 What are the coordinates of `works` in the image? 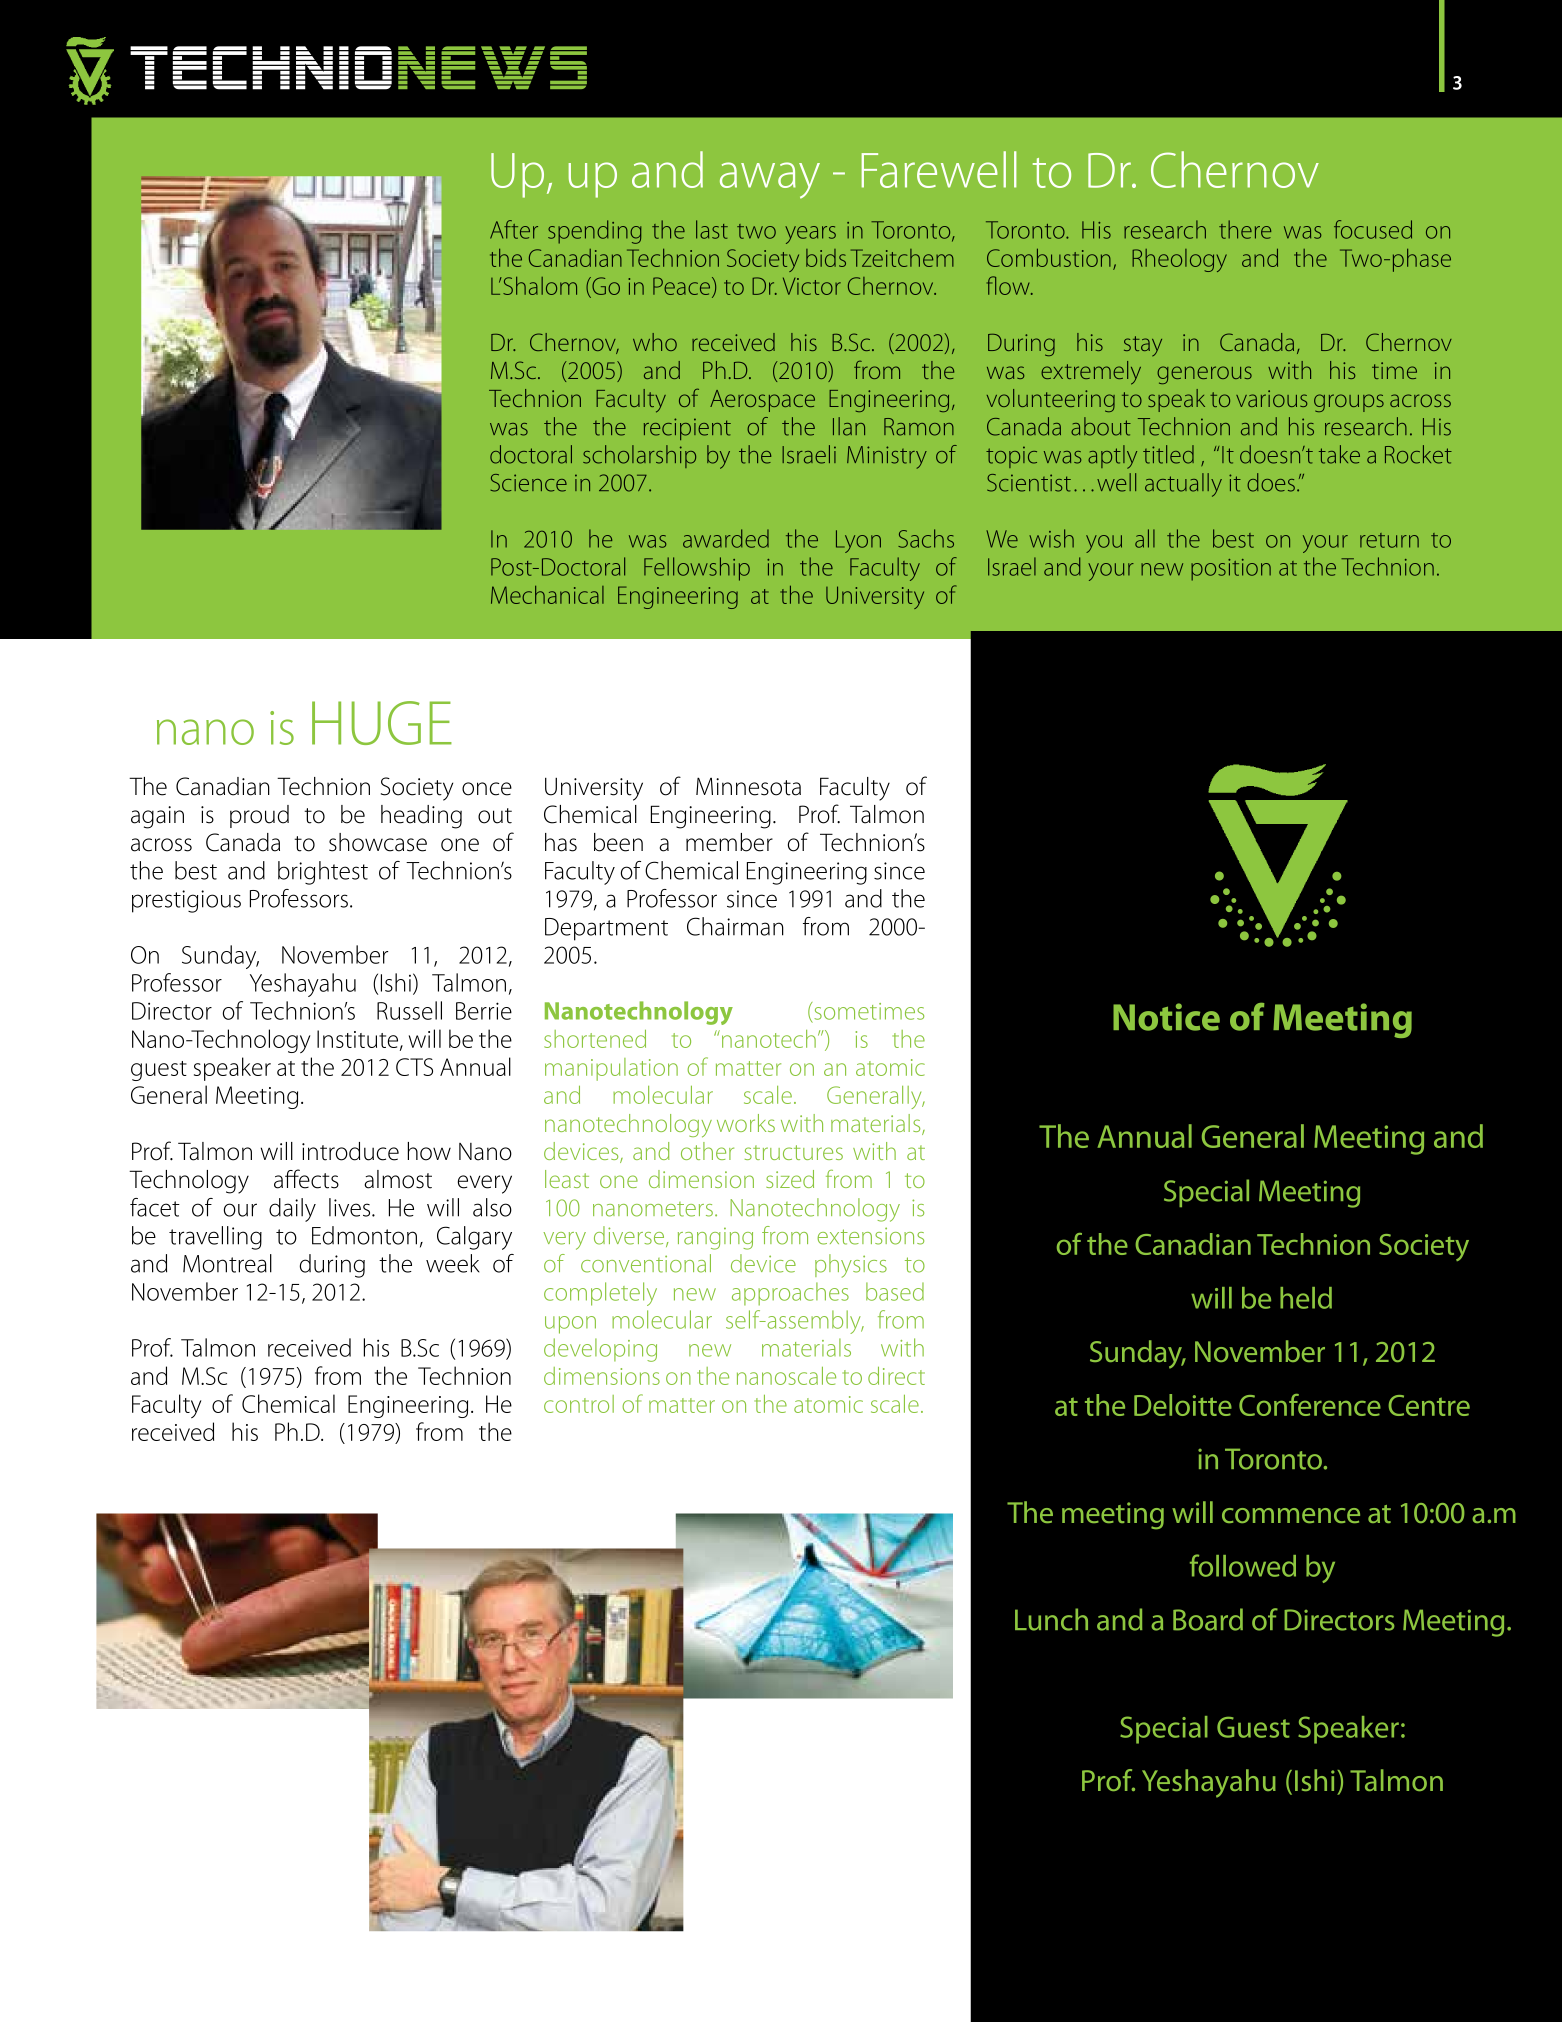 It's located at (746, 1123).
